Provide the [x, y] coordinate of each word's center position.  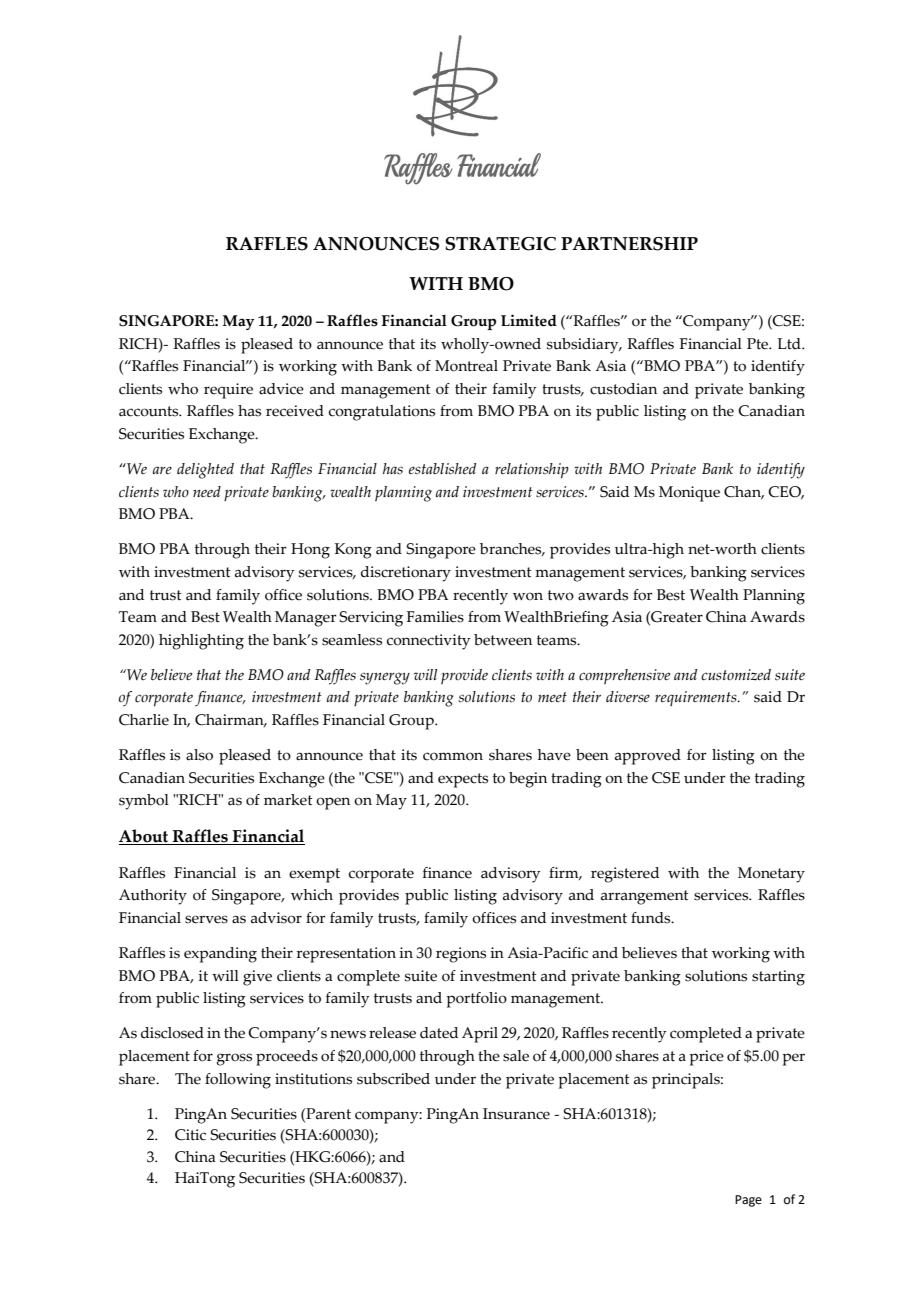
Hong [310, 551]
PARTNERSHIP [629, 244]
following [238, 1081]
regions [461, 955]
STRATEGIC [500, 244]
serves [206, 919]
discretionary [406, 574]
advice [281, 389]
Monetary [771, 875]
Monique [689, 494]
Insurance [516, 1114]
